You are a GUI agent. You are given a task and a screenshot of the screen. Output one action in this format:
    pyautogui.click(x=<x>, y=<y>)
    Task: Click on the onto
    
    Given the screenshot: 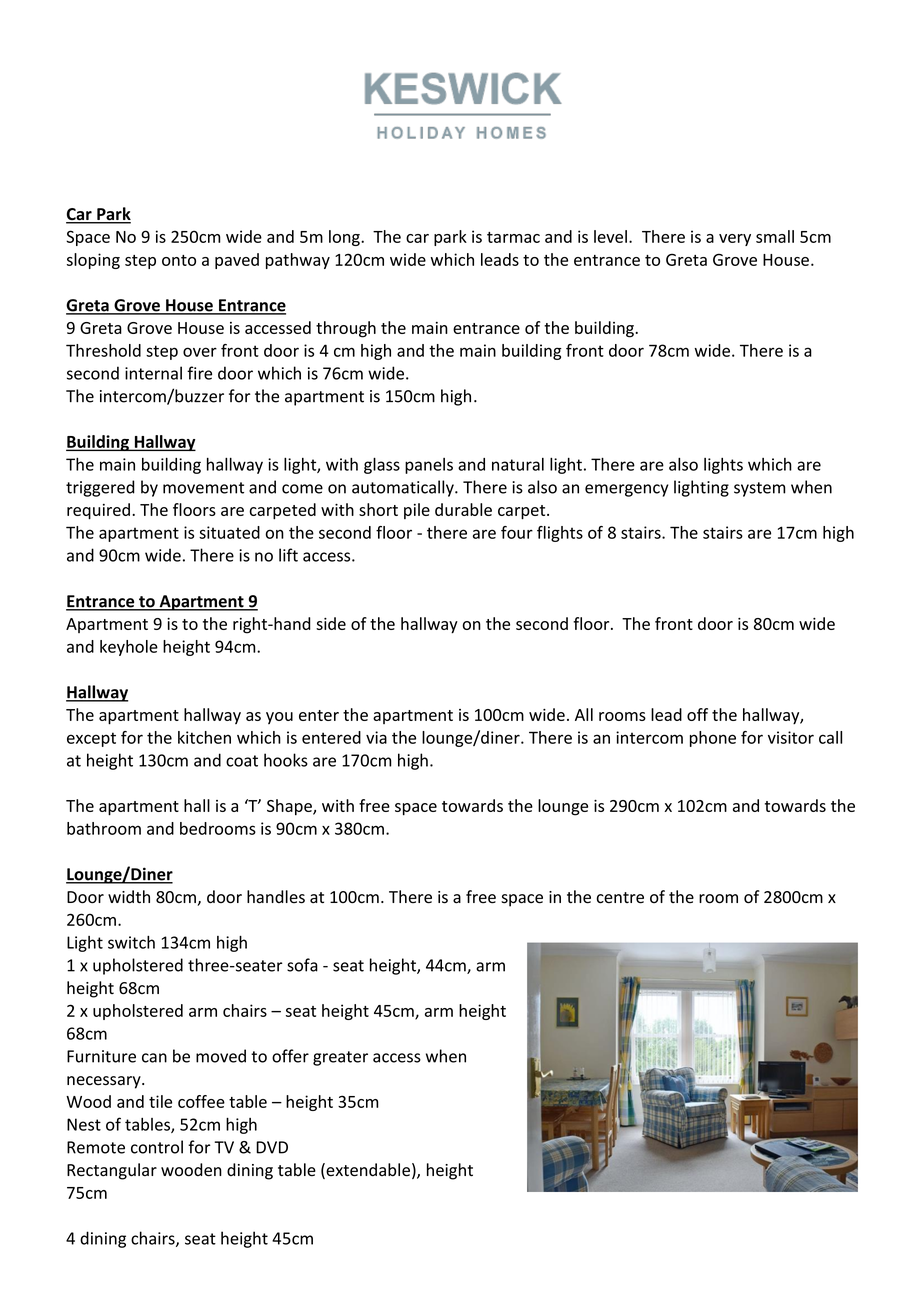 What is the action you would take?
    pyautogui.click(x=179, y=260)
